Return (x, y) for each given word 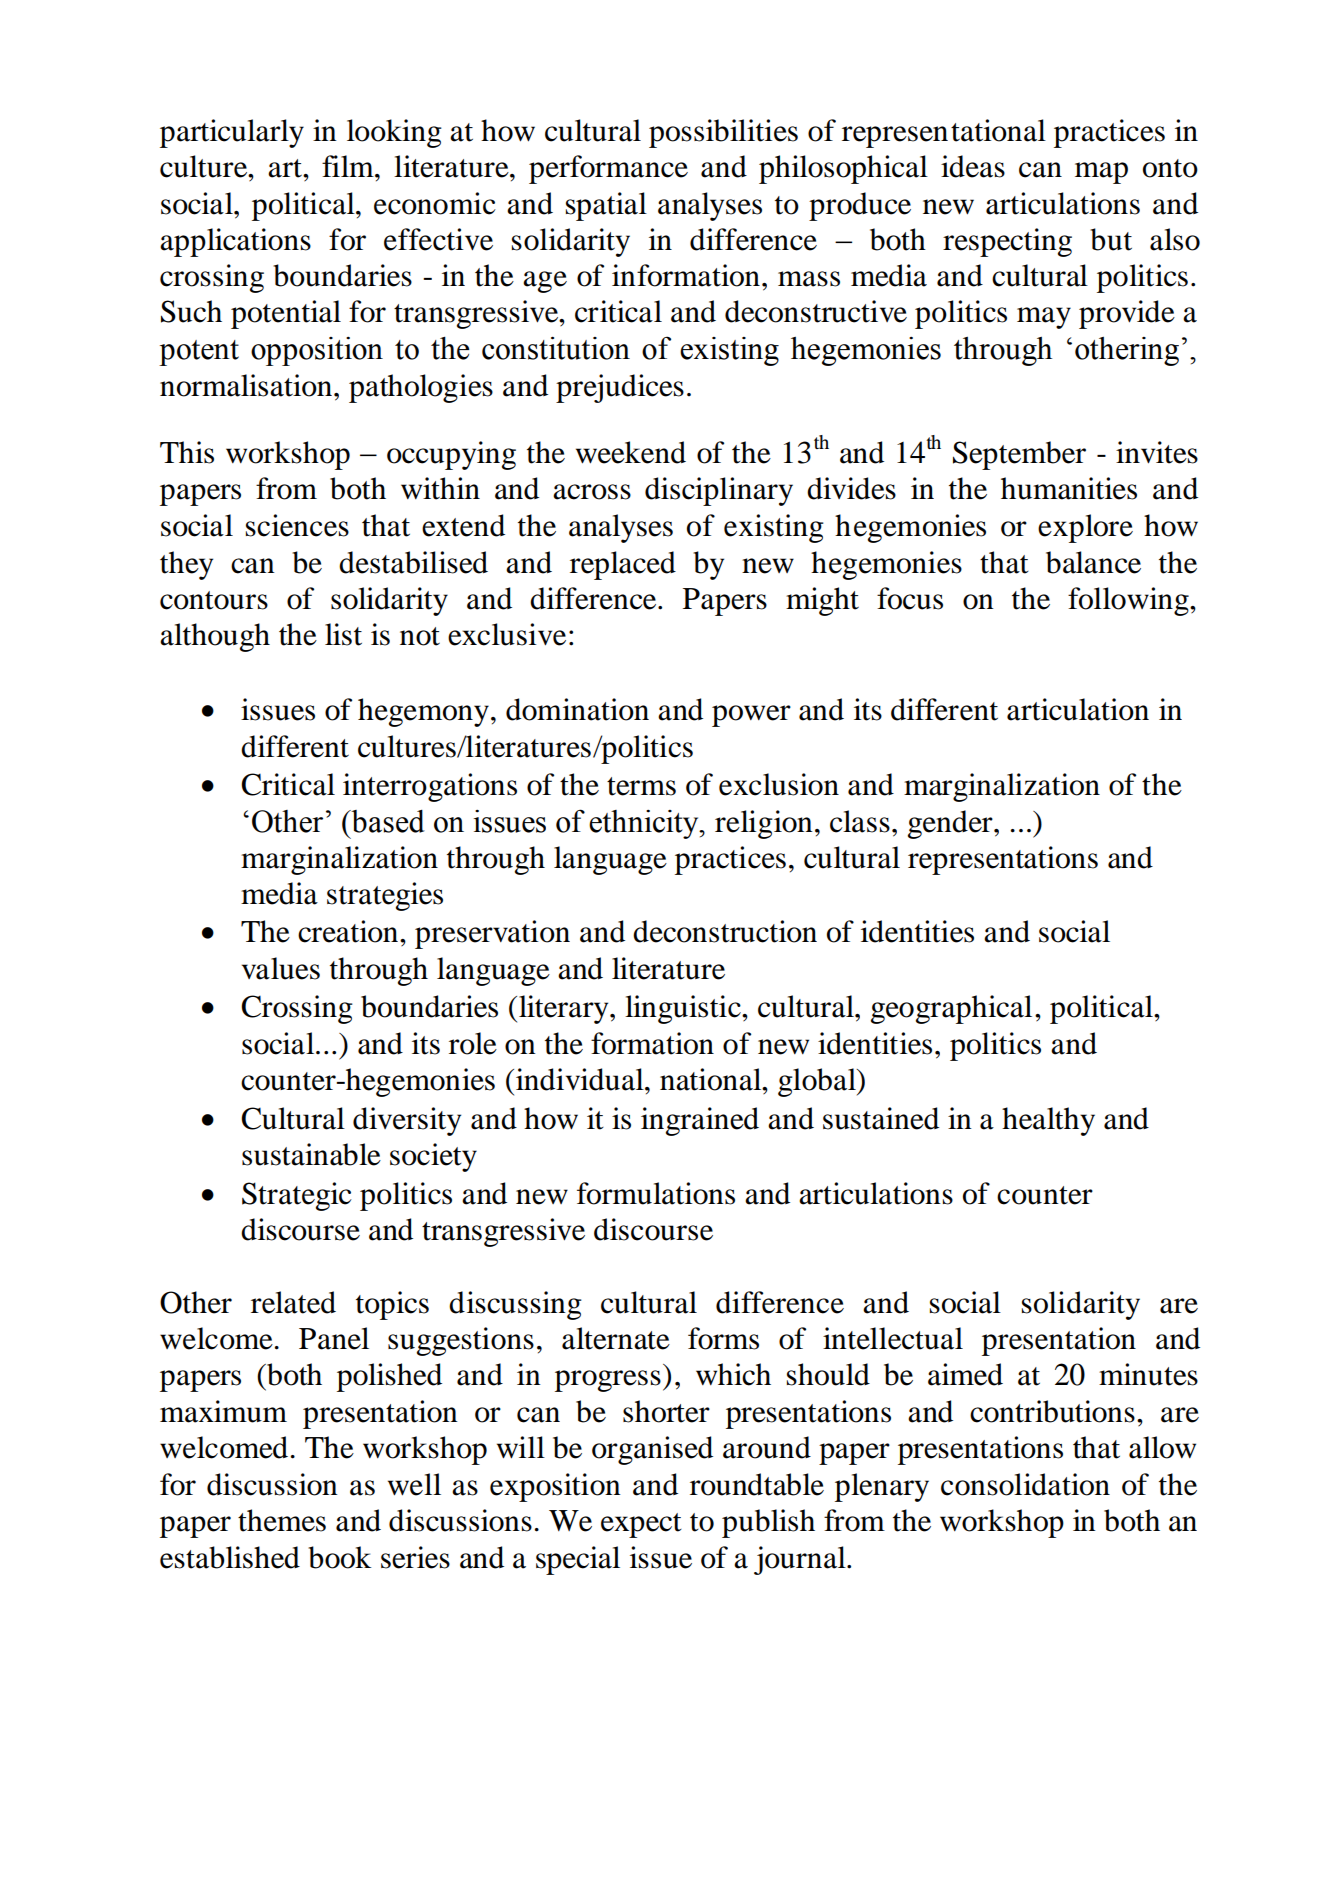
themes (282, 1520)
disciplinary (719, 491)
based (387, 821)
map (1101, 173)
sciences (297, 525)
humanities (1069, 488)
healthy (1048, 1121)
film (349, 166)
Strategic (297, 1196)
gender (951, 824)
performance (608, 169)
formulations (656, 1193)
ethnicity (645, 824)
